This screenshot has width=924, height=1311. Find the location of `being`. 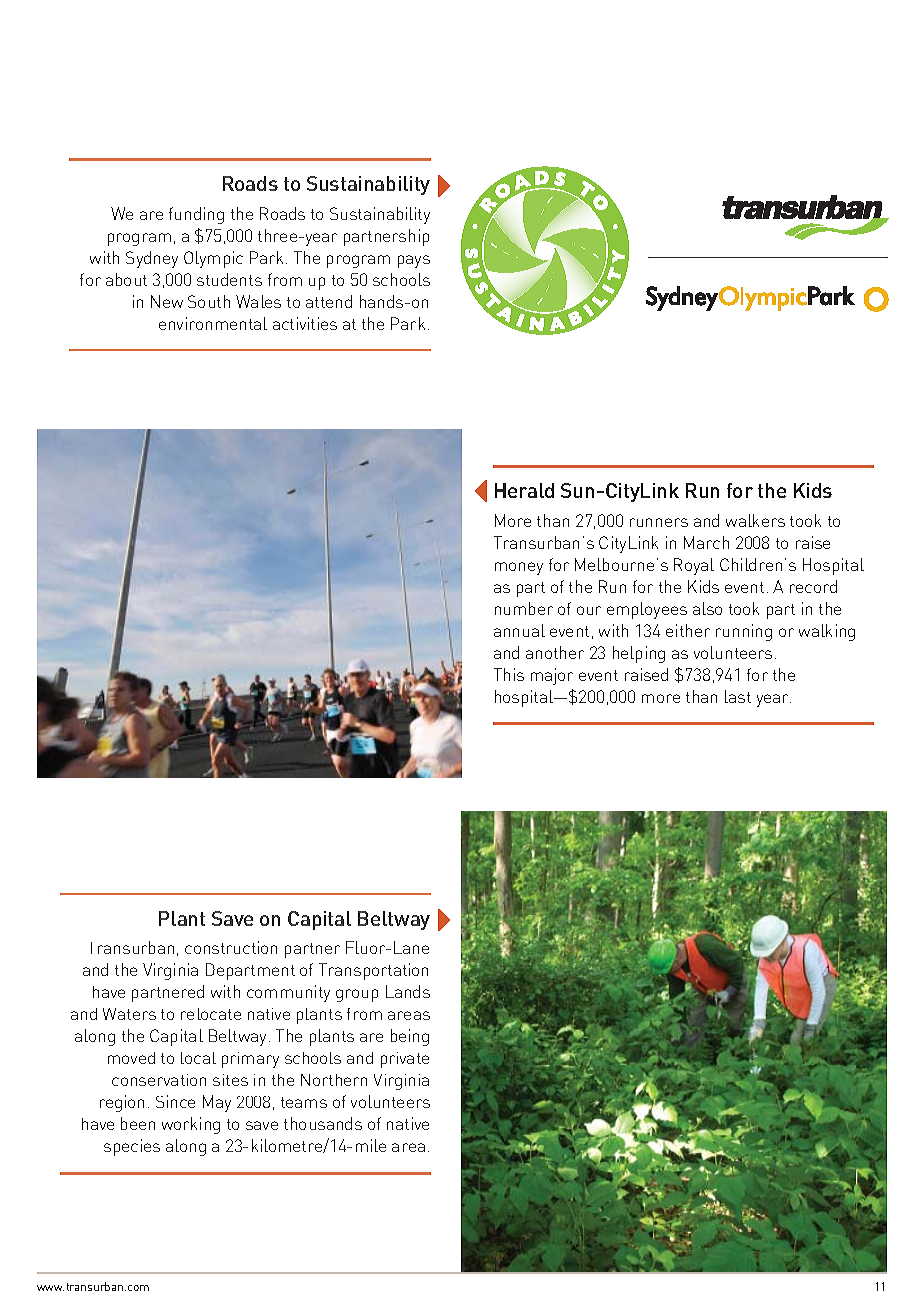

being is located at coordinates (410, 1037).
